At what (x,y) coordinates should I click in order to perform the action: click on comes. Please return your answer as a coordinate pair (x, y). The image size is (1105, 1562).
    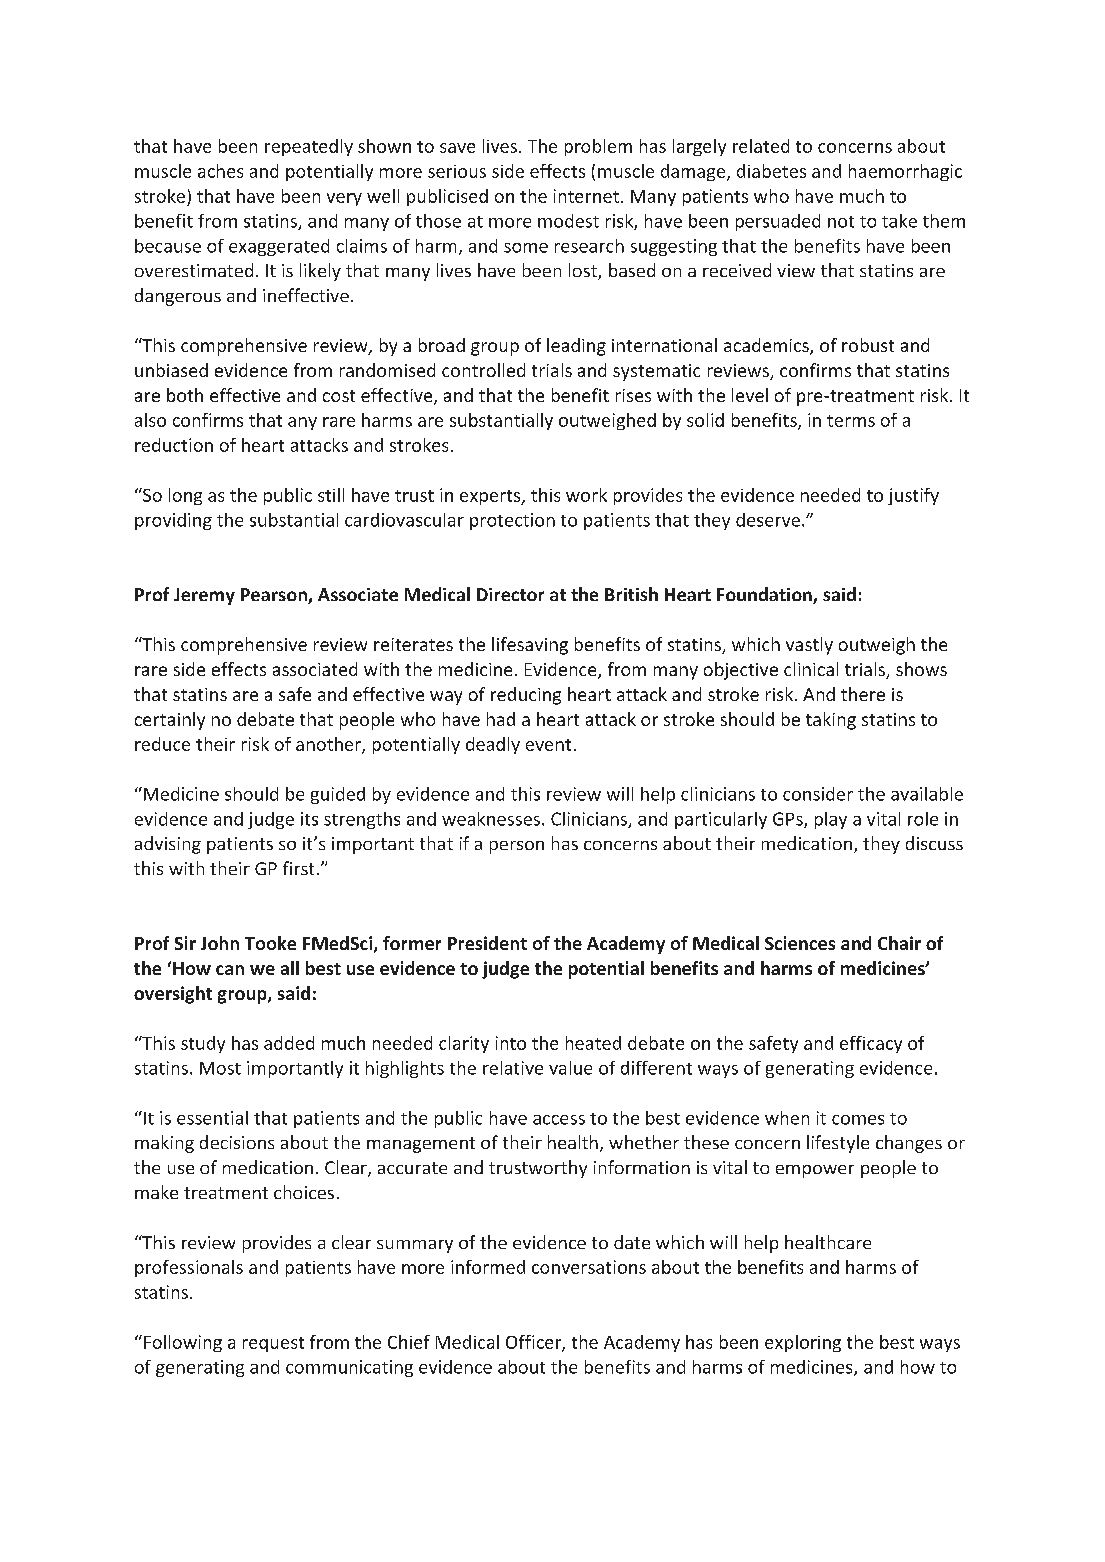
    Looking at the image, I should click on (858, 1120).
